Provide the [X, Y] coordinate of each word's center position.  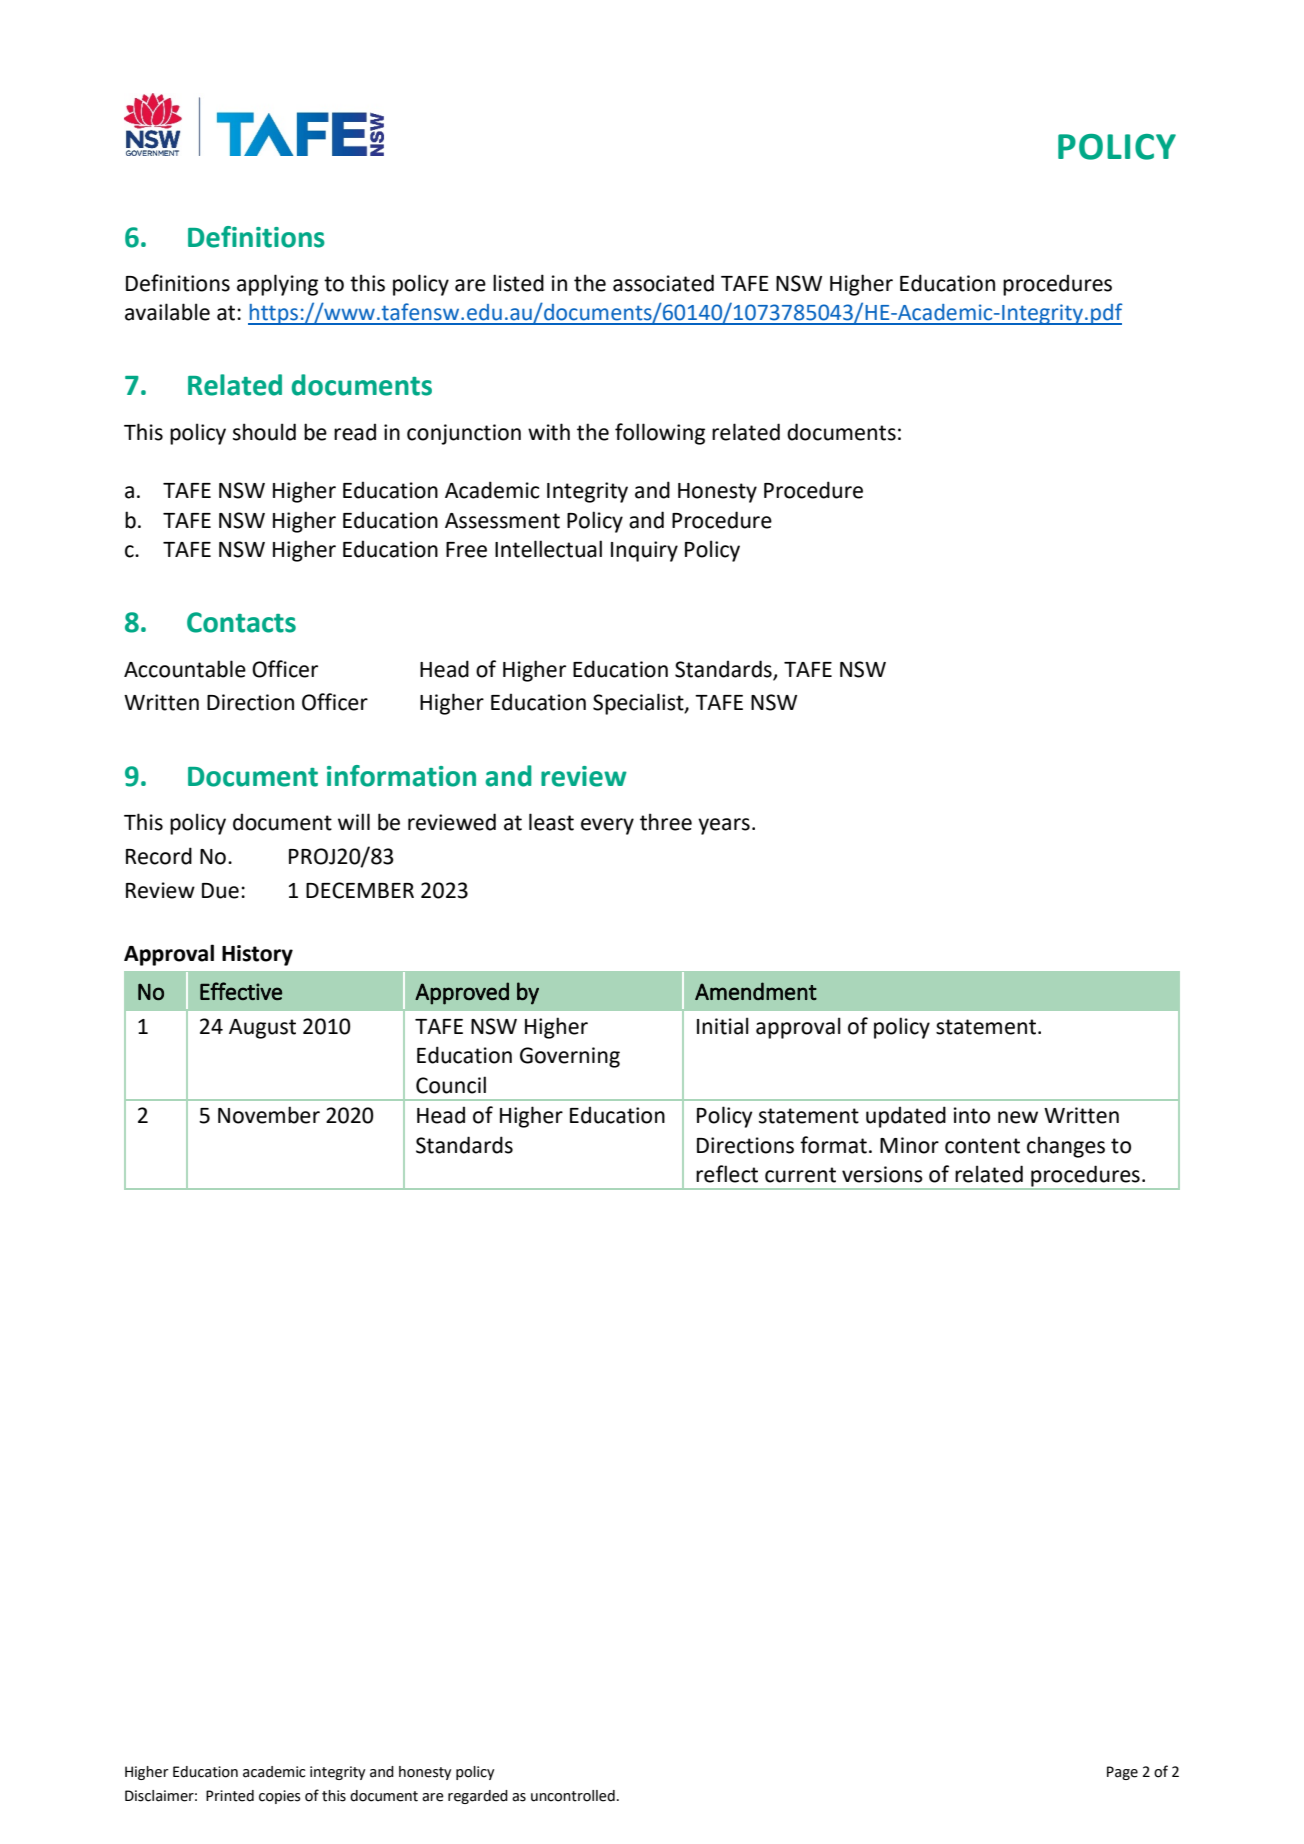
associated [663, 283]
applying [277, 285]
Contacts [241, 622]
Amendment [756, 991]
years [724, 826]
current [800, 1175]
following [660, 434]
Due [220, 891]
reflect [727, 1174]
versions [882, 1174]
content [982, 1146]
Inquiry [644, 551]
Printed [230, 1796]
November [269, 1115]
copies [280, 1797]
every [607, 826]
